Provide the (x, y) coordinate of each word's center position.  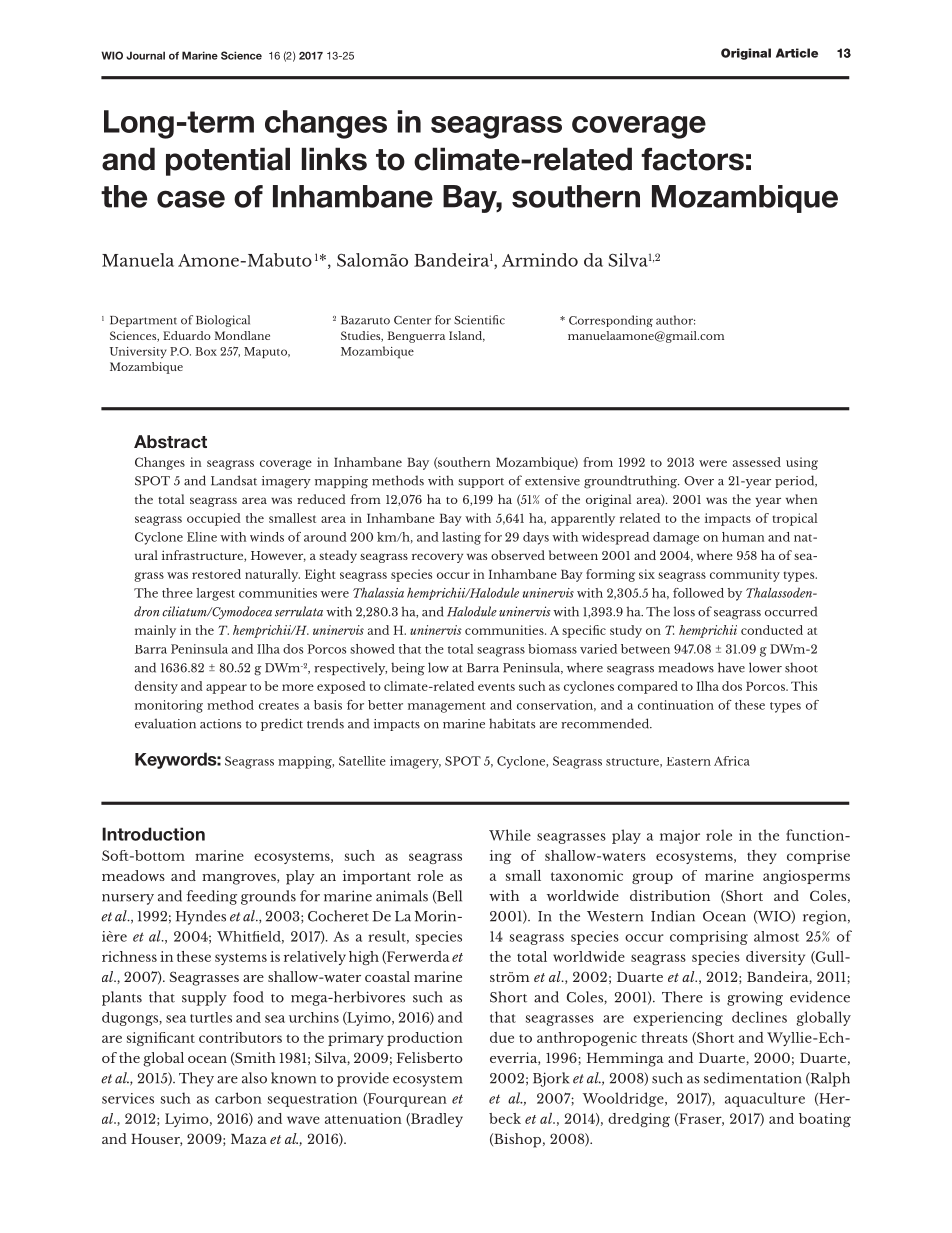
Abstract (170, 442)
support (481, 483)
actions (220, 724)
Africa (732, 761)
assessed (757, 462)
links (334, 159)
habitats (512, 723)
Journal (145, 55)
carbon (238, 1098)
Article (797, 53)
